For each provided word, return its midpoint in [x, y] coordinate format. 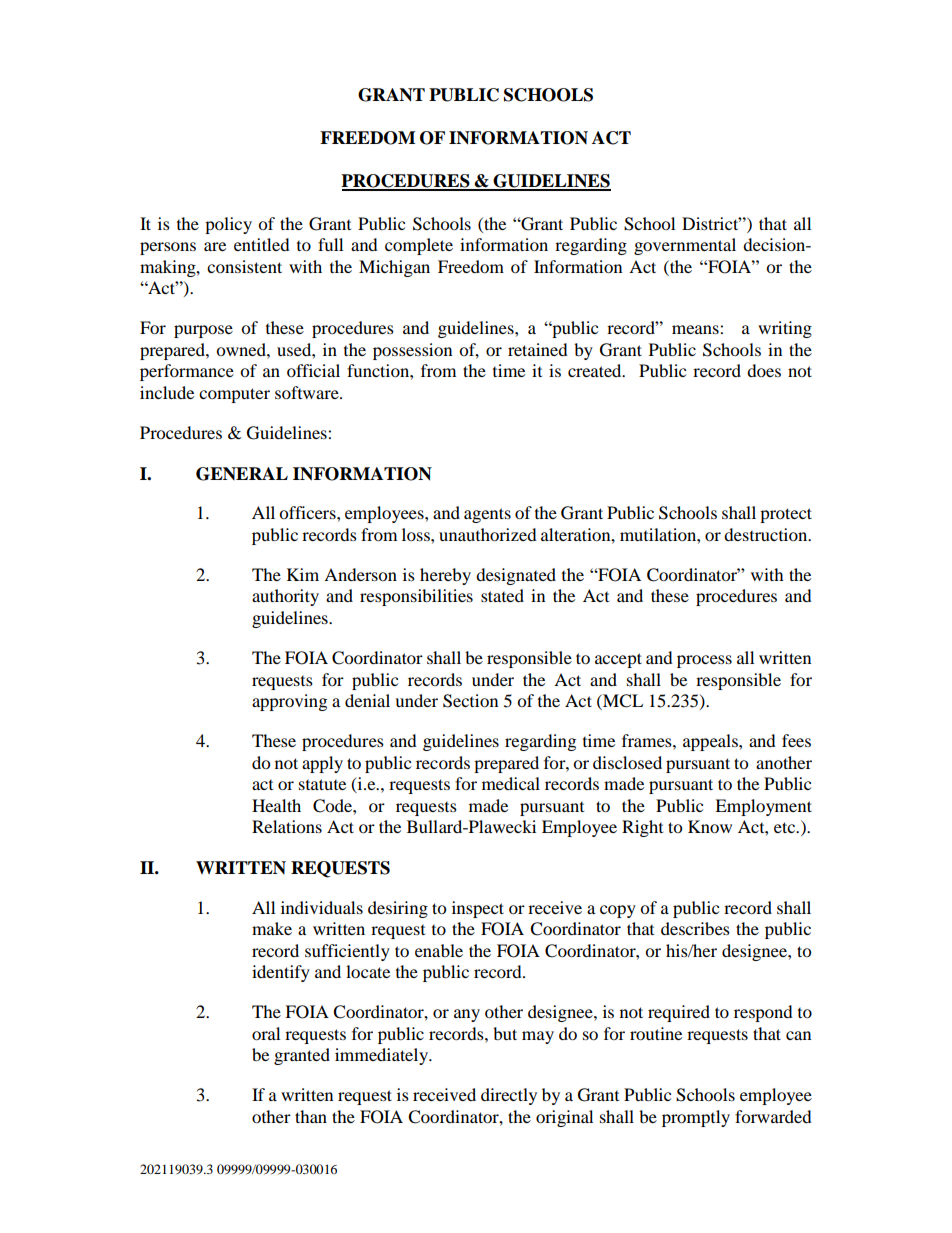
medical [511, 783]
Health [276, 805]
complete [419, 246]
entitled [262, 244]
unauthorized [488, 534]
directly [509, 1096]
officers [308, 512]
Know [710, 826]
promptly [696, 1118]
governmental [685, 246]
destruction [767, 534]
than [311, 1116]
